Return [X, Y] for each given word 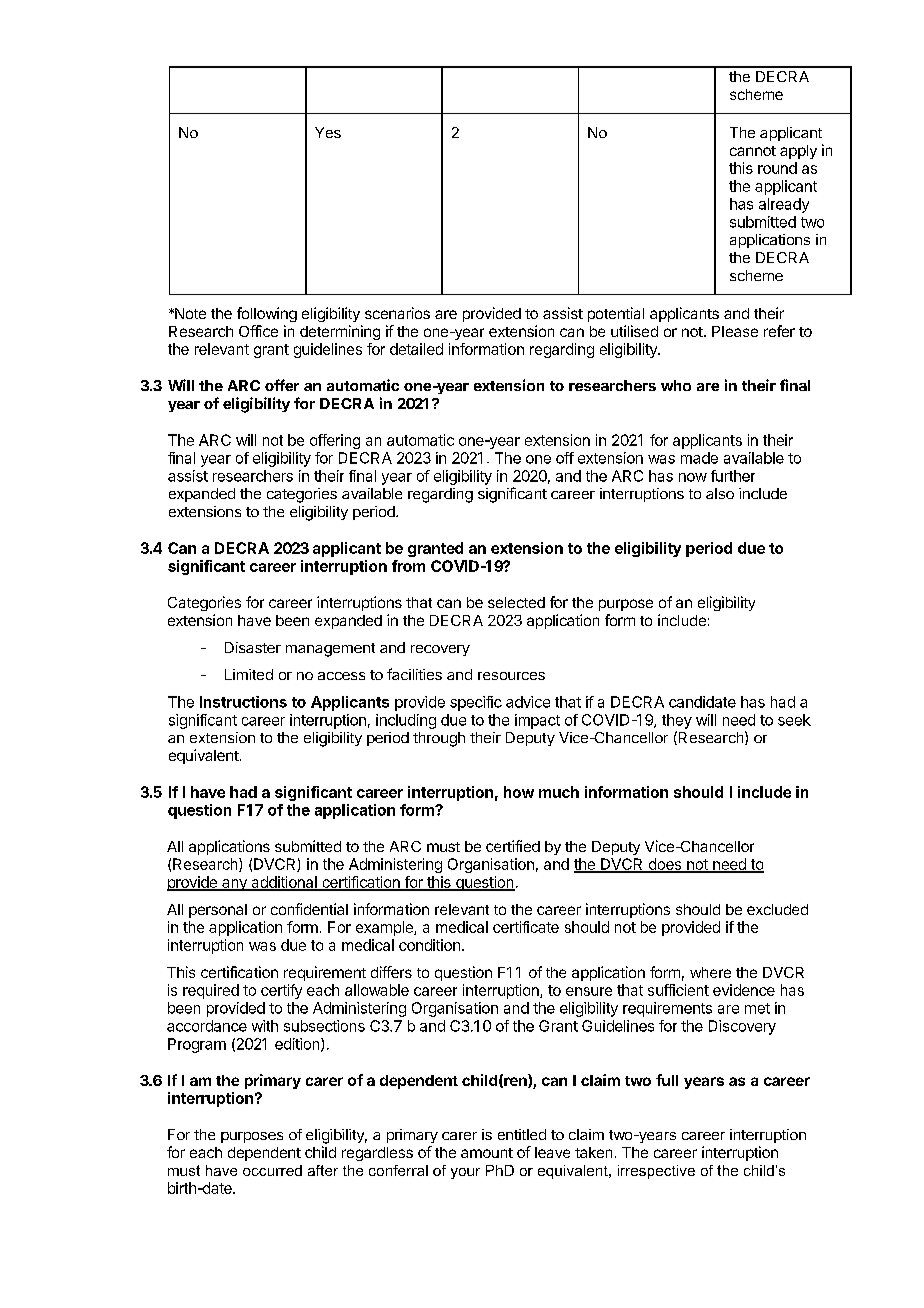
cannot [753, 151]
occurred [272, 1170]
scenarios [397, 313]
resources [511, 676]
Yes [328, 132]
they [677, 721]
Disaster [253, 647]
